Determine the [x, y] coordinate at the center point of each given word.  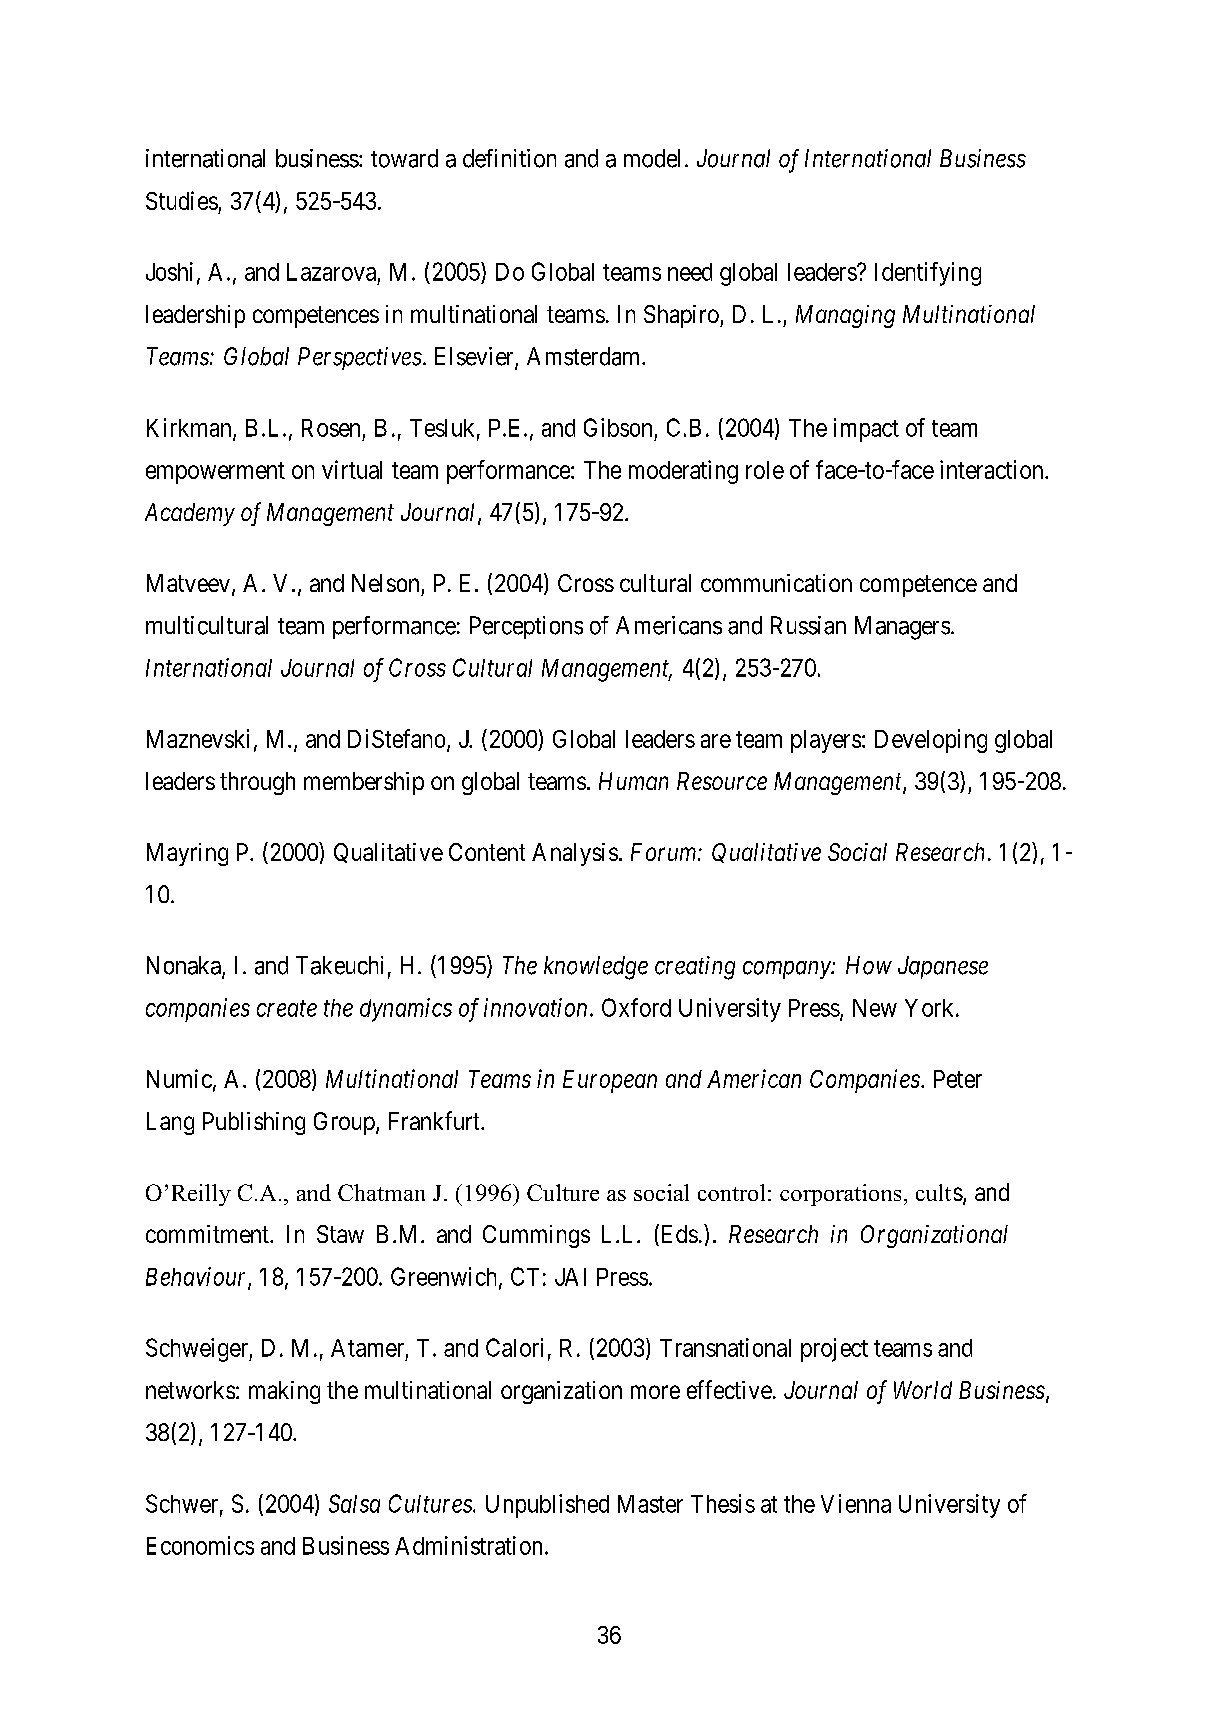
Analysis [575, 854]
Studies [182, 200]
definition [509, 158]
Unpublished [547, 1506]
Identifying [928, 274]
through [257, 783]
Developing [931, 741]
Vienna [856, 1503]
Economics [200, 1545]
